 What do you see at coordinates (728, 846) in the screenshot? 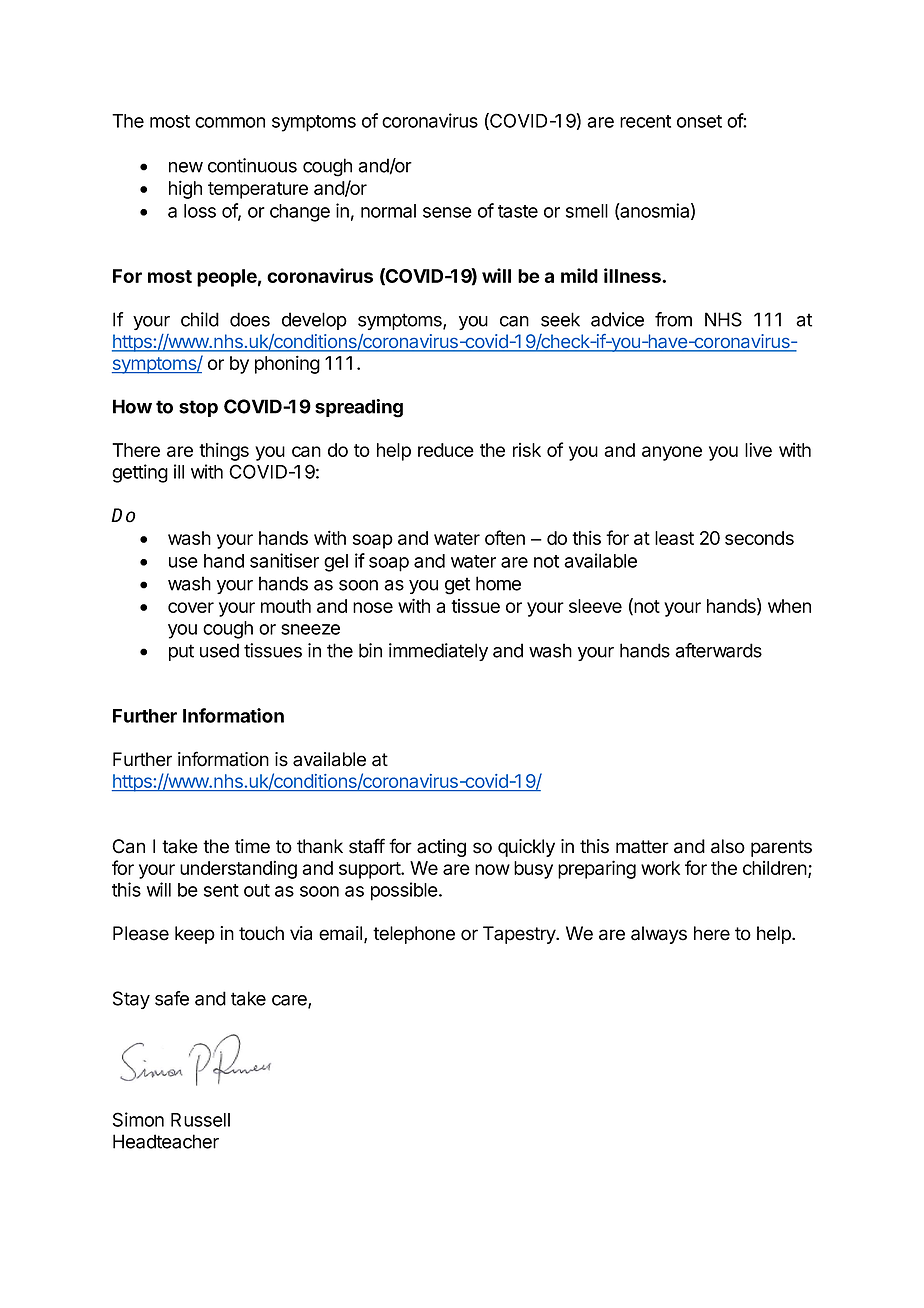
I see `also` at bounding box center [728, 846].
